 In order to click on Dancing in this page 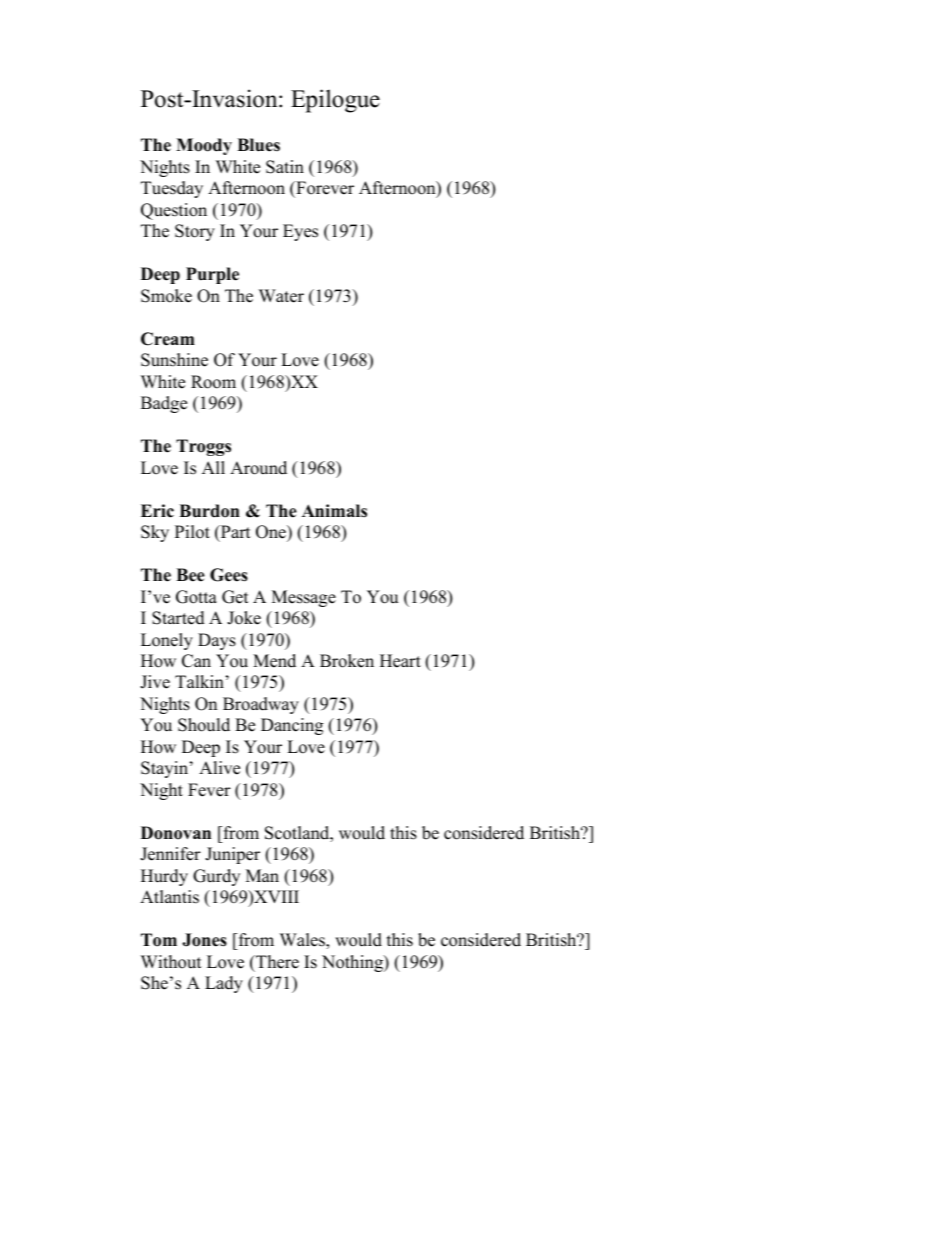, I will do `click(292, 726)`.
